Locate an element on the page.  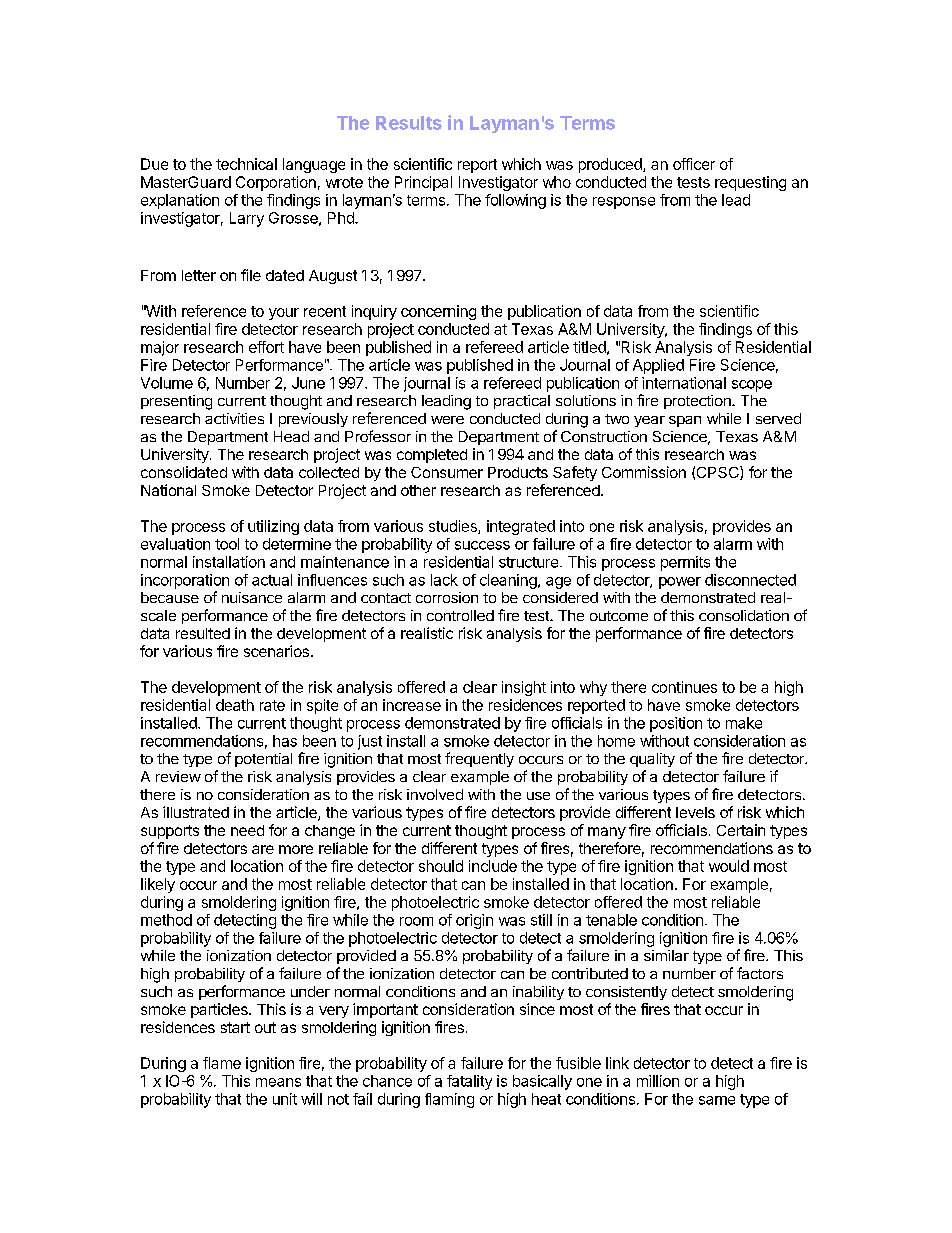
controlled is located at coordinates (460, 615).
